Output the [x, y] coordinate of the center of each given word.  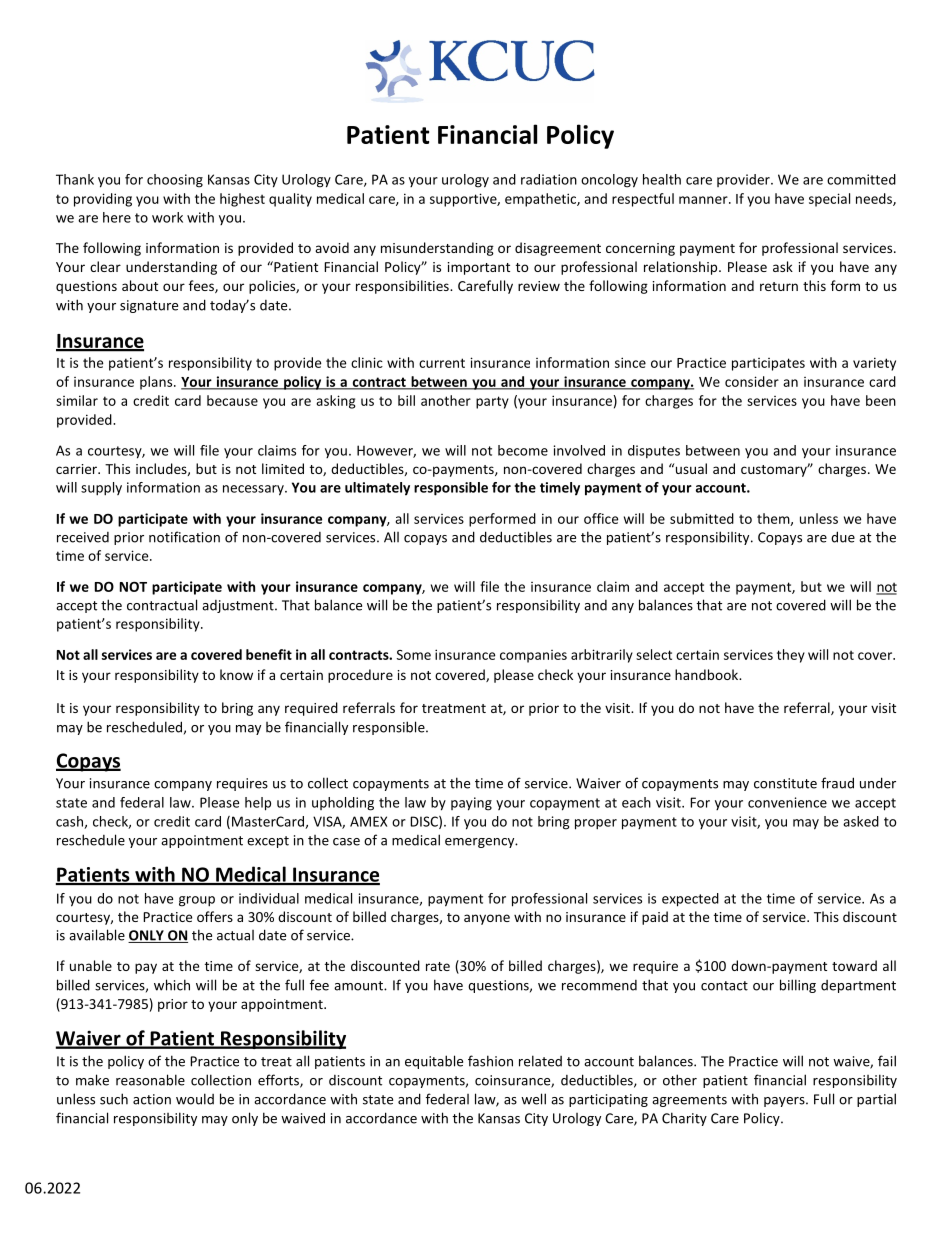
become [523, 450]
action [152, 1099]
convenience [787, 802]
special [829, 200]
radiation [549, 179]
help [258, 804]
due [843, 537]
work [167, 217]
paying [471, 804]
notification [184, 537]
